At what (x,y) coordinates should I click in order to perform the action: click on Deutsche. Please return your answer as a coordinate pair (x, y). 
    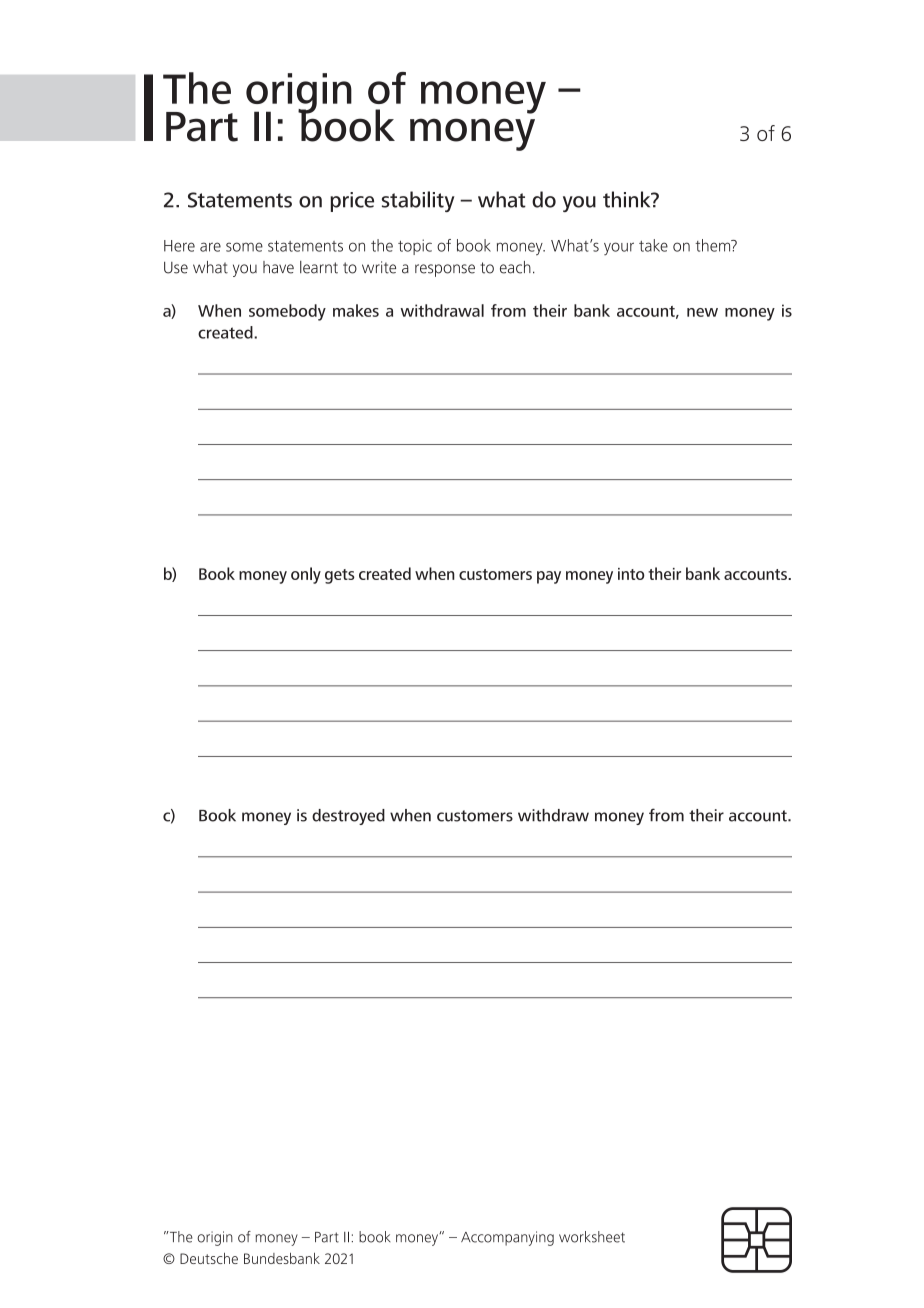
    Looking at the image, I should click on (209, 1258).
